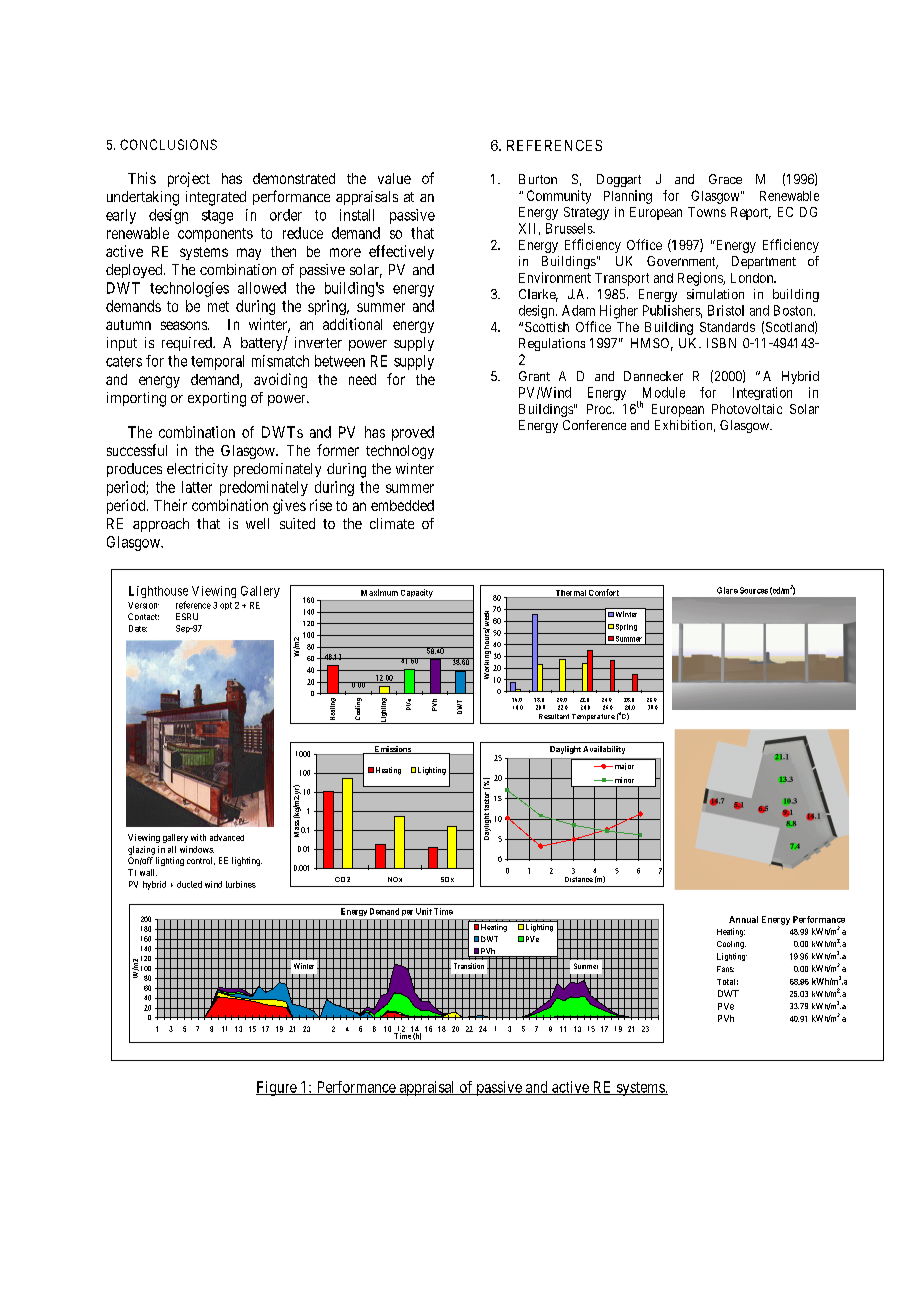 The height and width of the page is (1308, 924). I want to click on project, so click(189, 179).
